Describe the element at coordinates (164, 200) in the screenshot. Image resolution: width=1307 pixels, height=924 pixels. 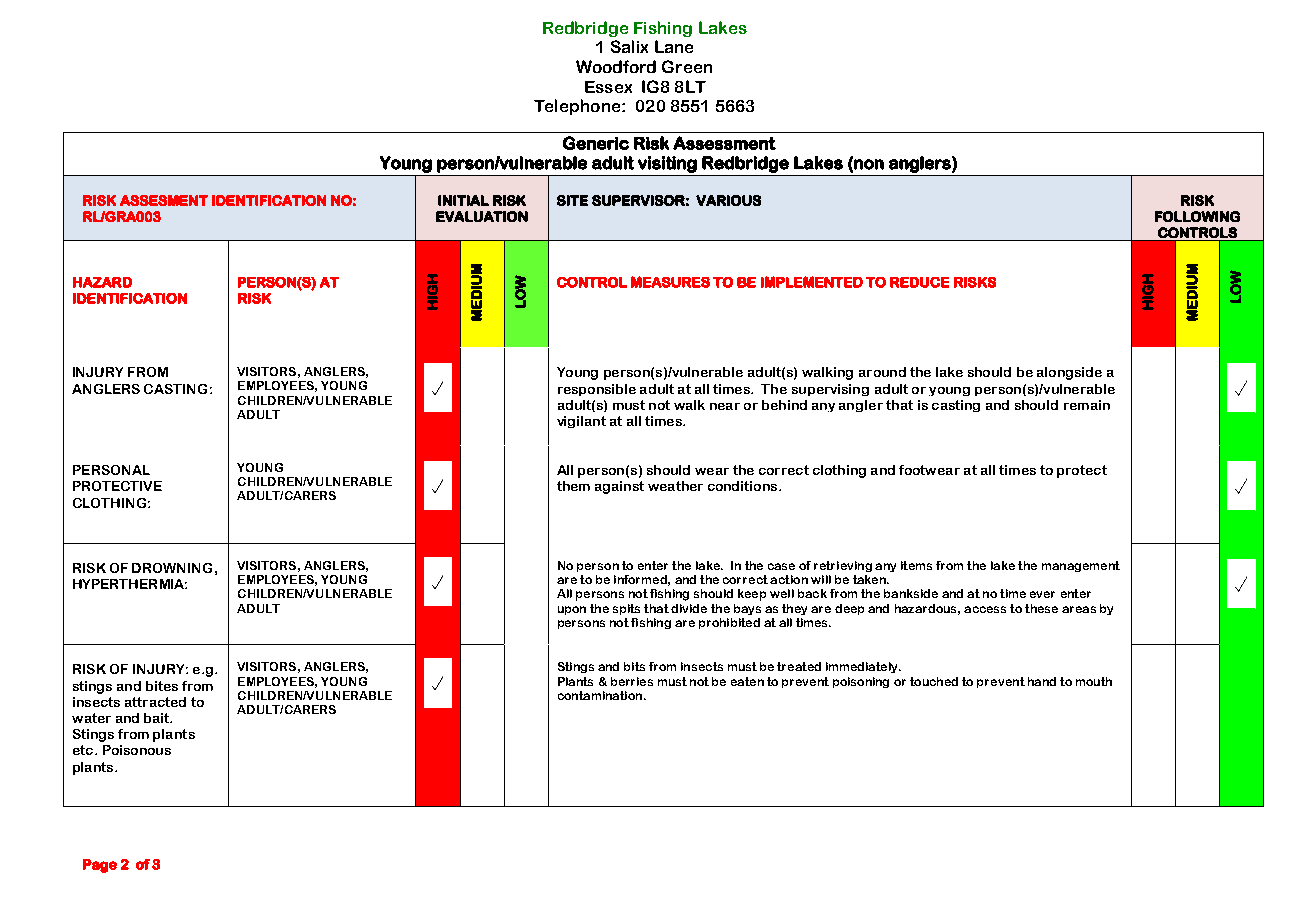
I see `ASSESMENT` at that location.
